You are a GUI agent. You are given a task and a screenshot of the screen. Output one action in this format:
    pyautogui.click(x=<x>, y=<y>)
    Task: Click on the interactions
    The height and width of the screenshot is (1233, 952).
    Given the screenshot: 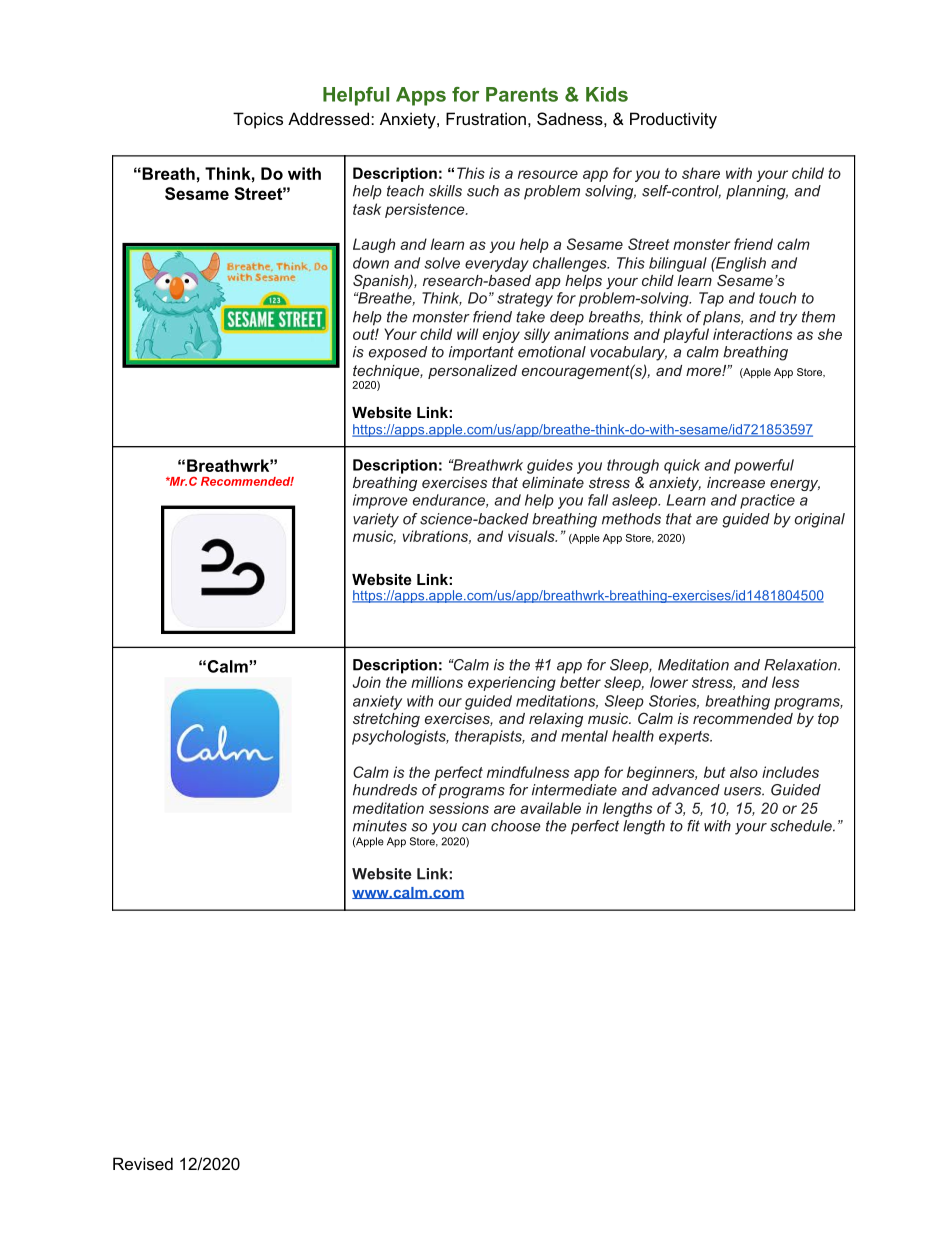 What is the action you would take?
    pyautogui.click(x=752, y=334)
